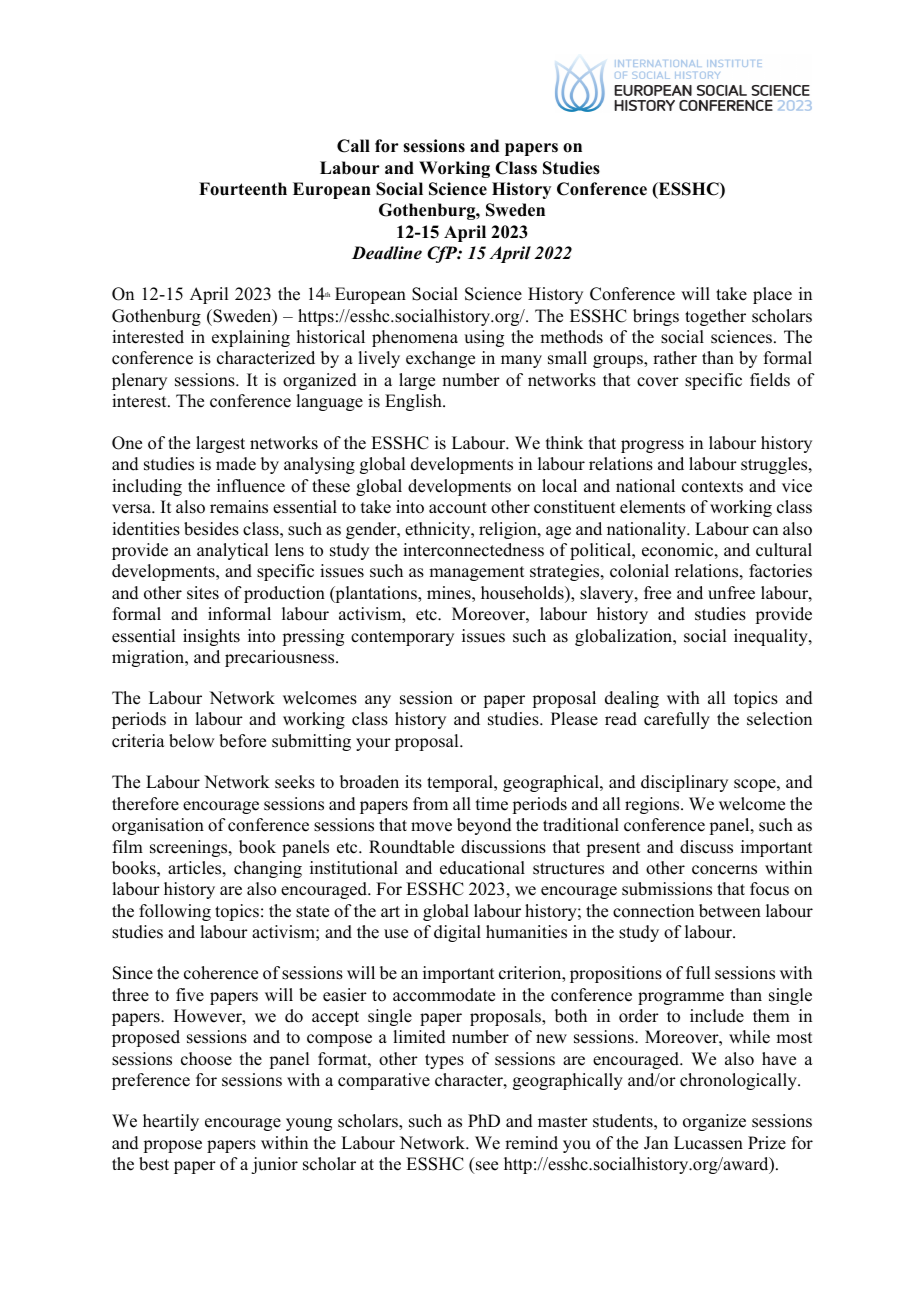 This screenshot has width=924, height=1308. I want to click on remind, so click(531, 1143).
